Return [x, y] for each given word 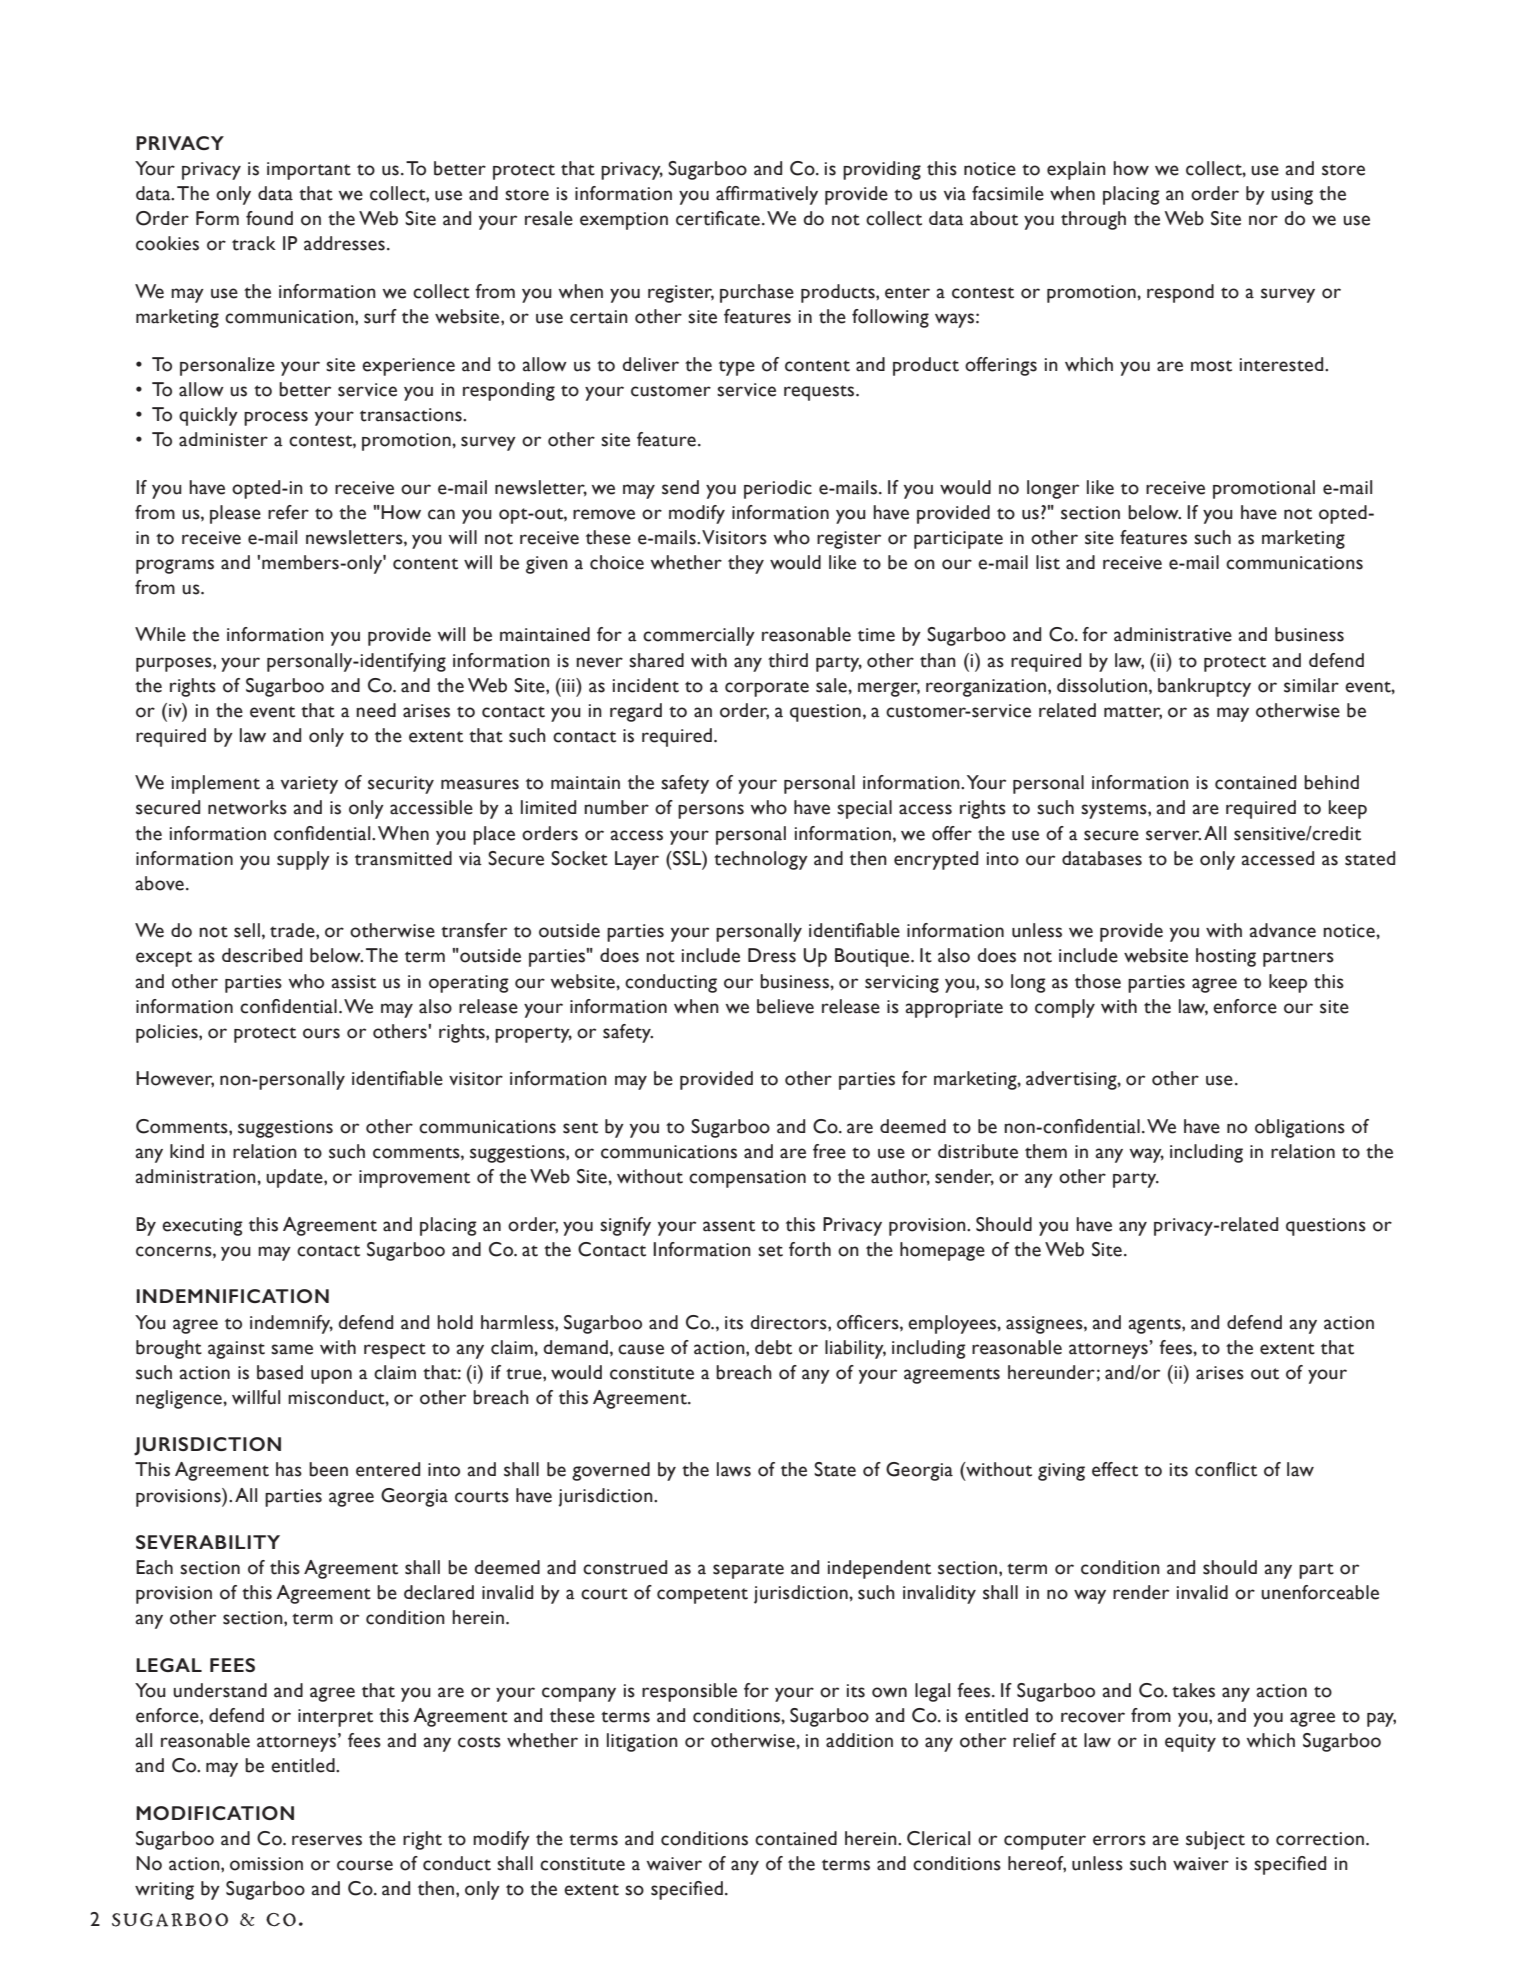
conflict [1226, 1469]
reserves [327, 1840]
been [328, 1469]
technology [761, 860]
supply [303, 860]
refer [288, 512]
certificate [718, 218]
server [1173, 835]
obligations [1300, 1128]
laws [734, 1469]
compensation [747, 1179]
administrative [1173, 634]
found [269, 218]
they [746, 564]
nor [1263, 220]
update [295, 1178]
